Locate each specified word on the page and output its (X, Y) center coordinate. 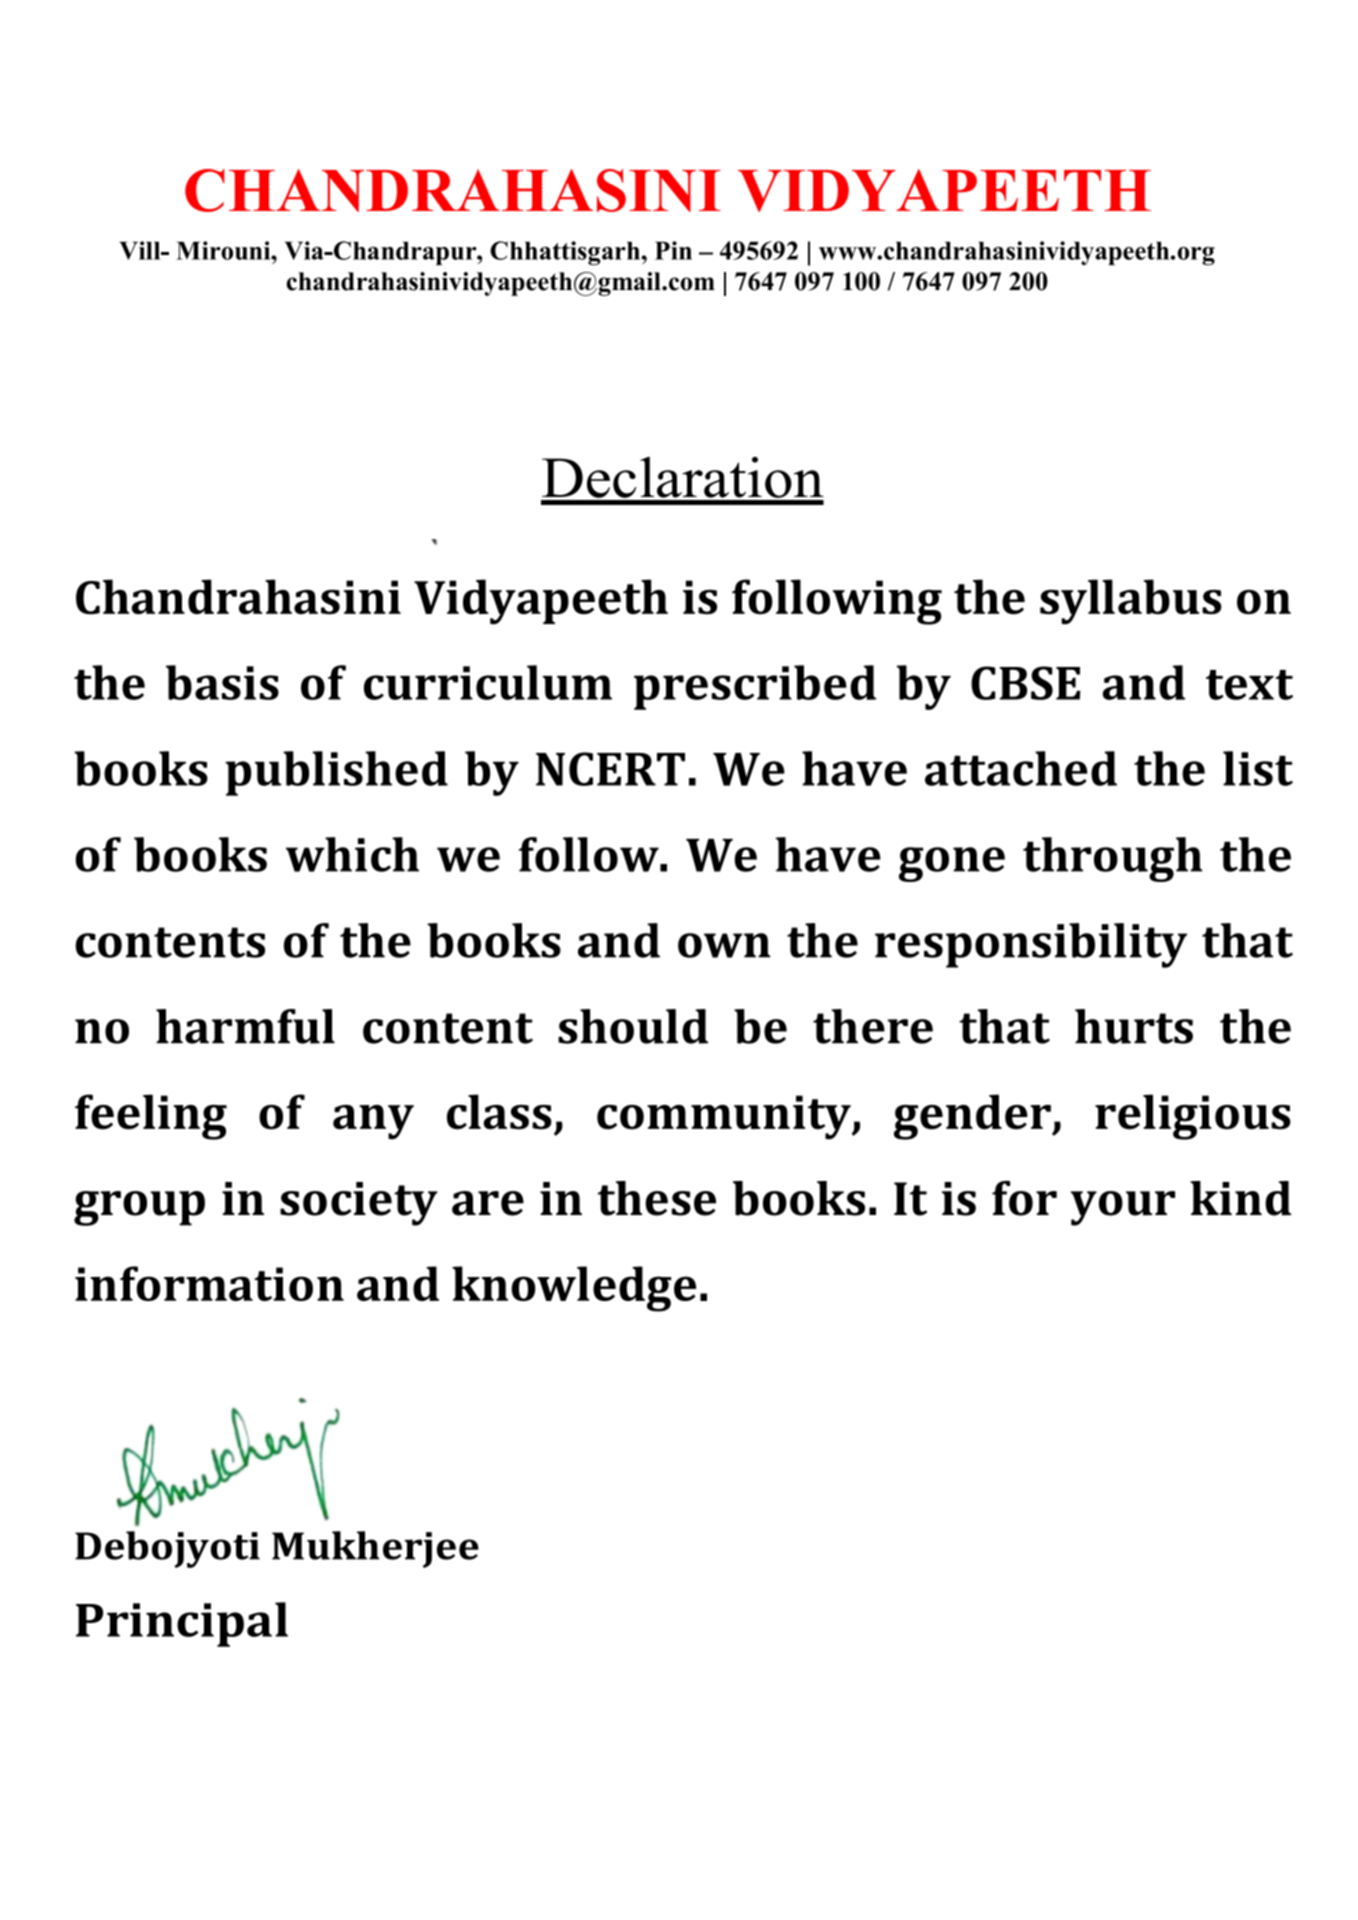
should (633, 1026)
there (873, 1026)
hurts (1134, 1026)
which (352, 854)
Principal (182, 1624)
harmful (245, 1026)
